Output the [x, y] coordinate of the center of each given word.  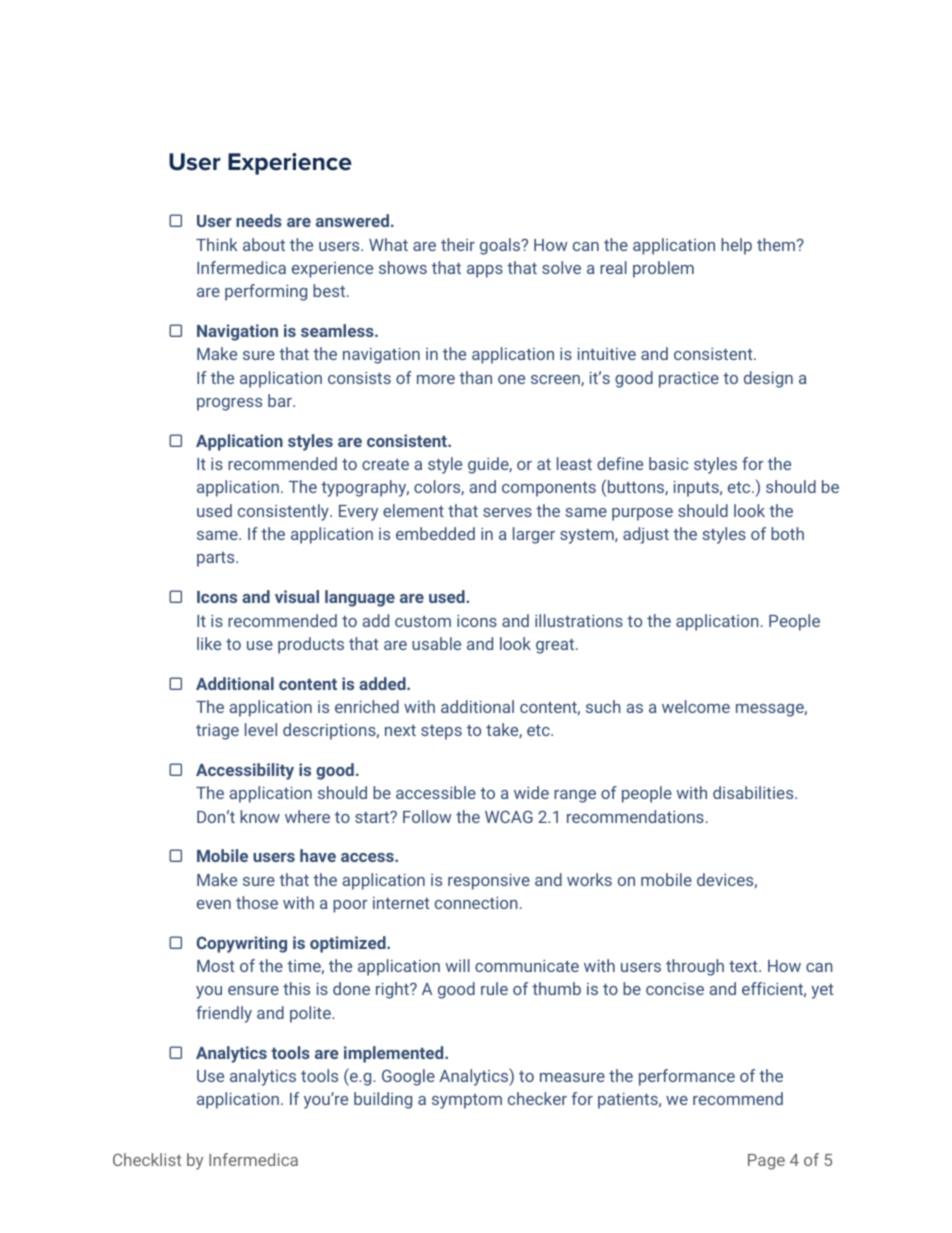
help [736, 246]
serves [507, 512]
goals [501, 246]
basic [668, 463]
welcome [696, 706]
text [744, 966]
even [214, 904]
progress [229, 404]
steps [441, 732]
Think [217, 244]
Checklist [147, 1159]
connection [476, 903]
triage [217, 732]
